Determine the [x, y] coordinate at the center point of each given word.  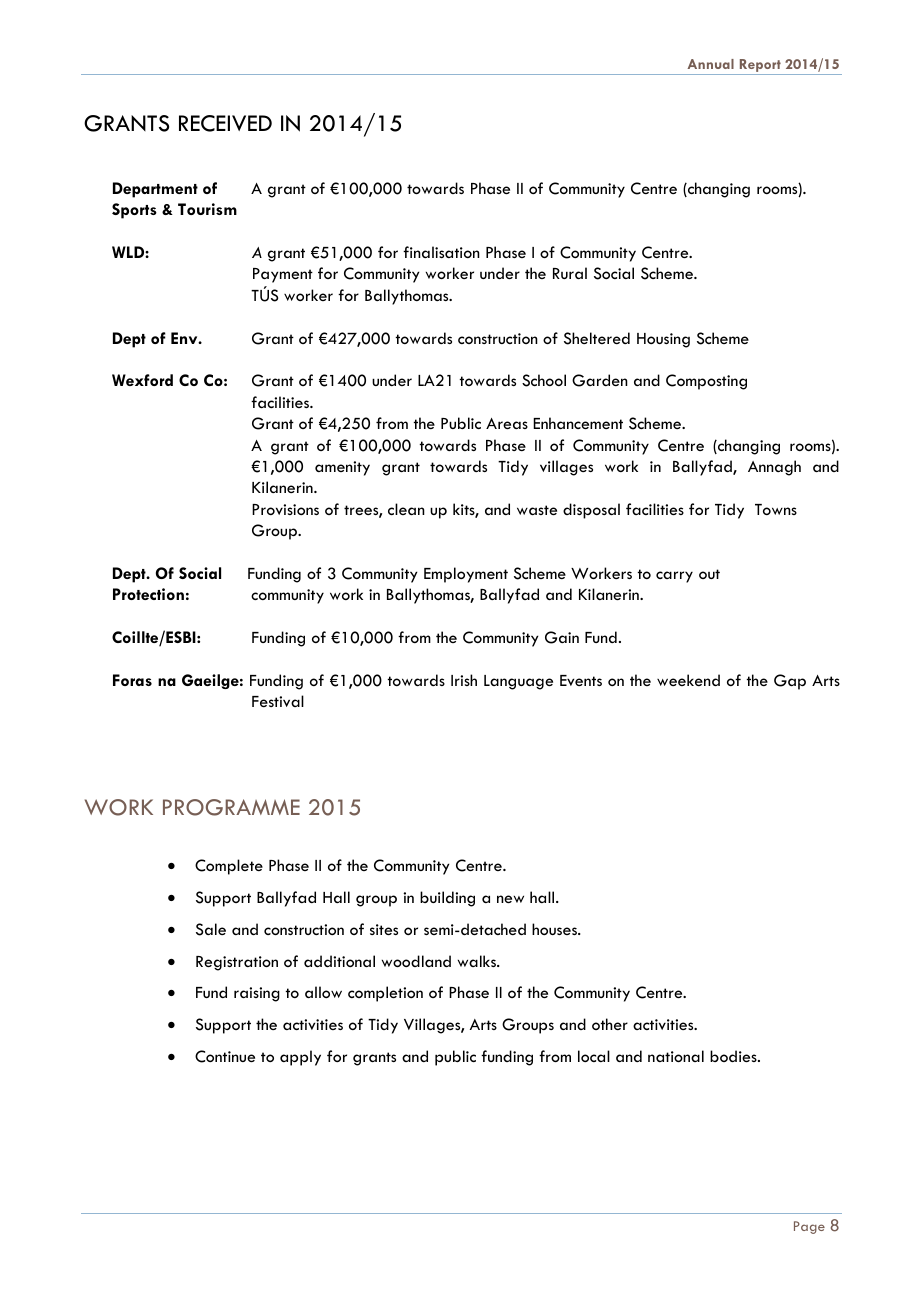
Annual [710, 64]
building [447, 899]
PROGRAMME [231, 807]
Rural [570, 273]
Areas [507, 423]
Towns [776, 509]
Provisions [285, 509]
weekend [688, 680]
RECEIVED [225, 123]
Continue [225, 1056]
